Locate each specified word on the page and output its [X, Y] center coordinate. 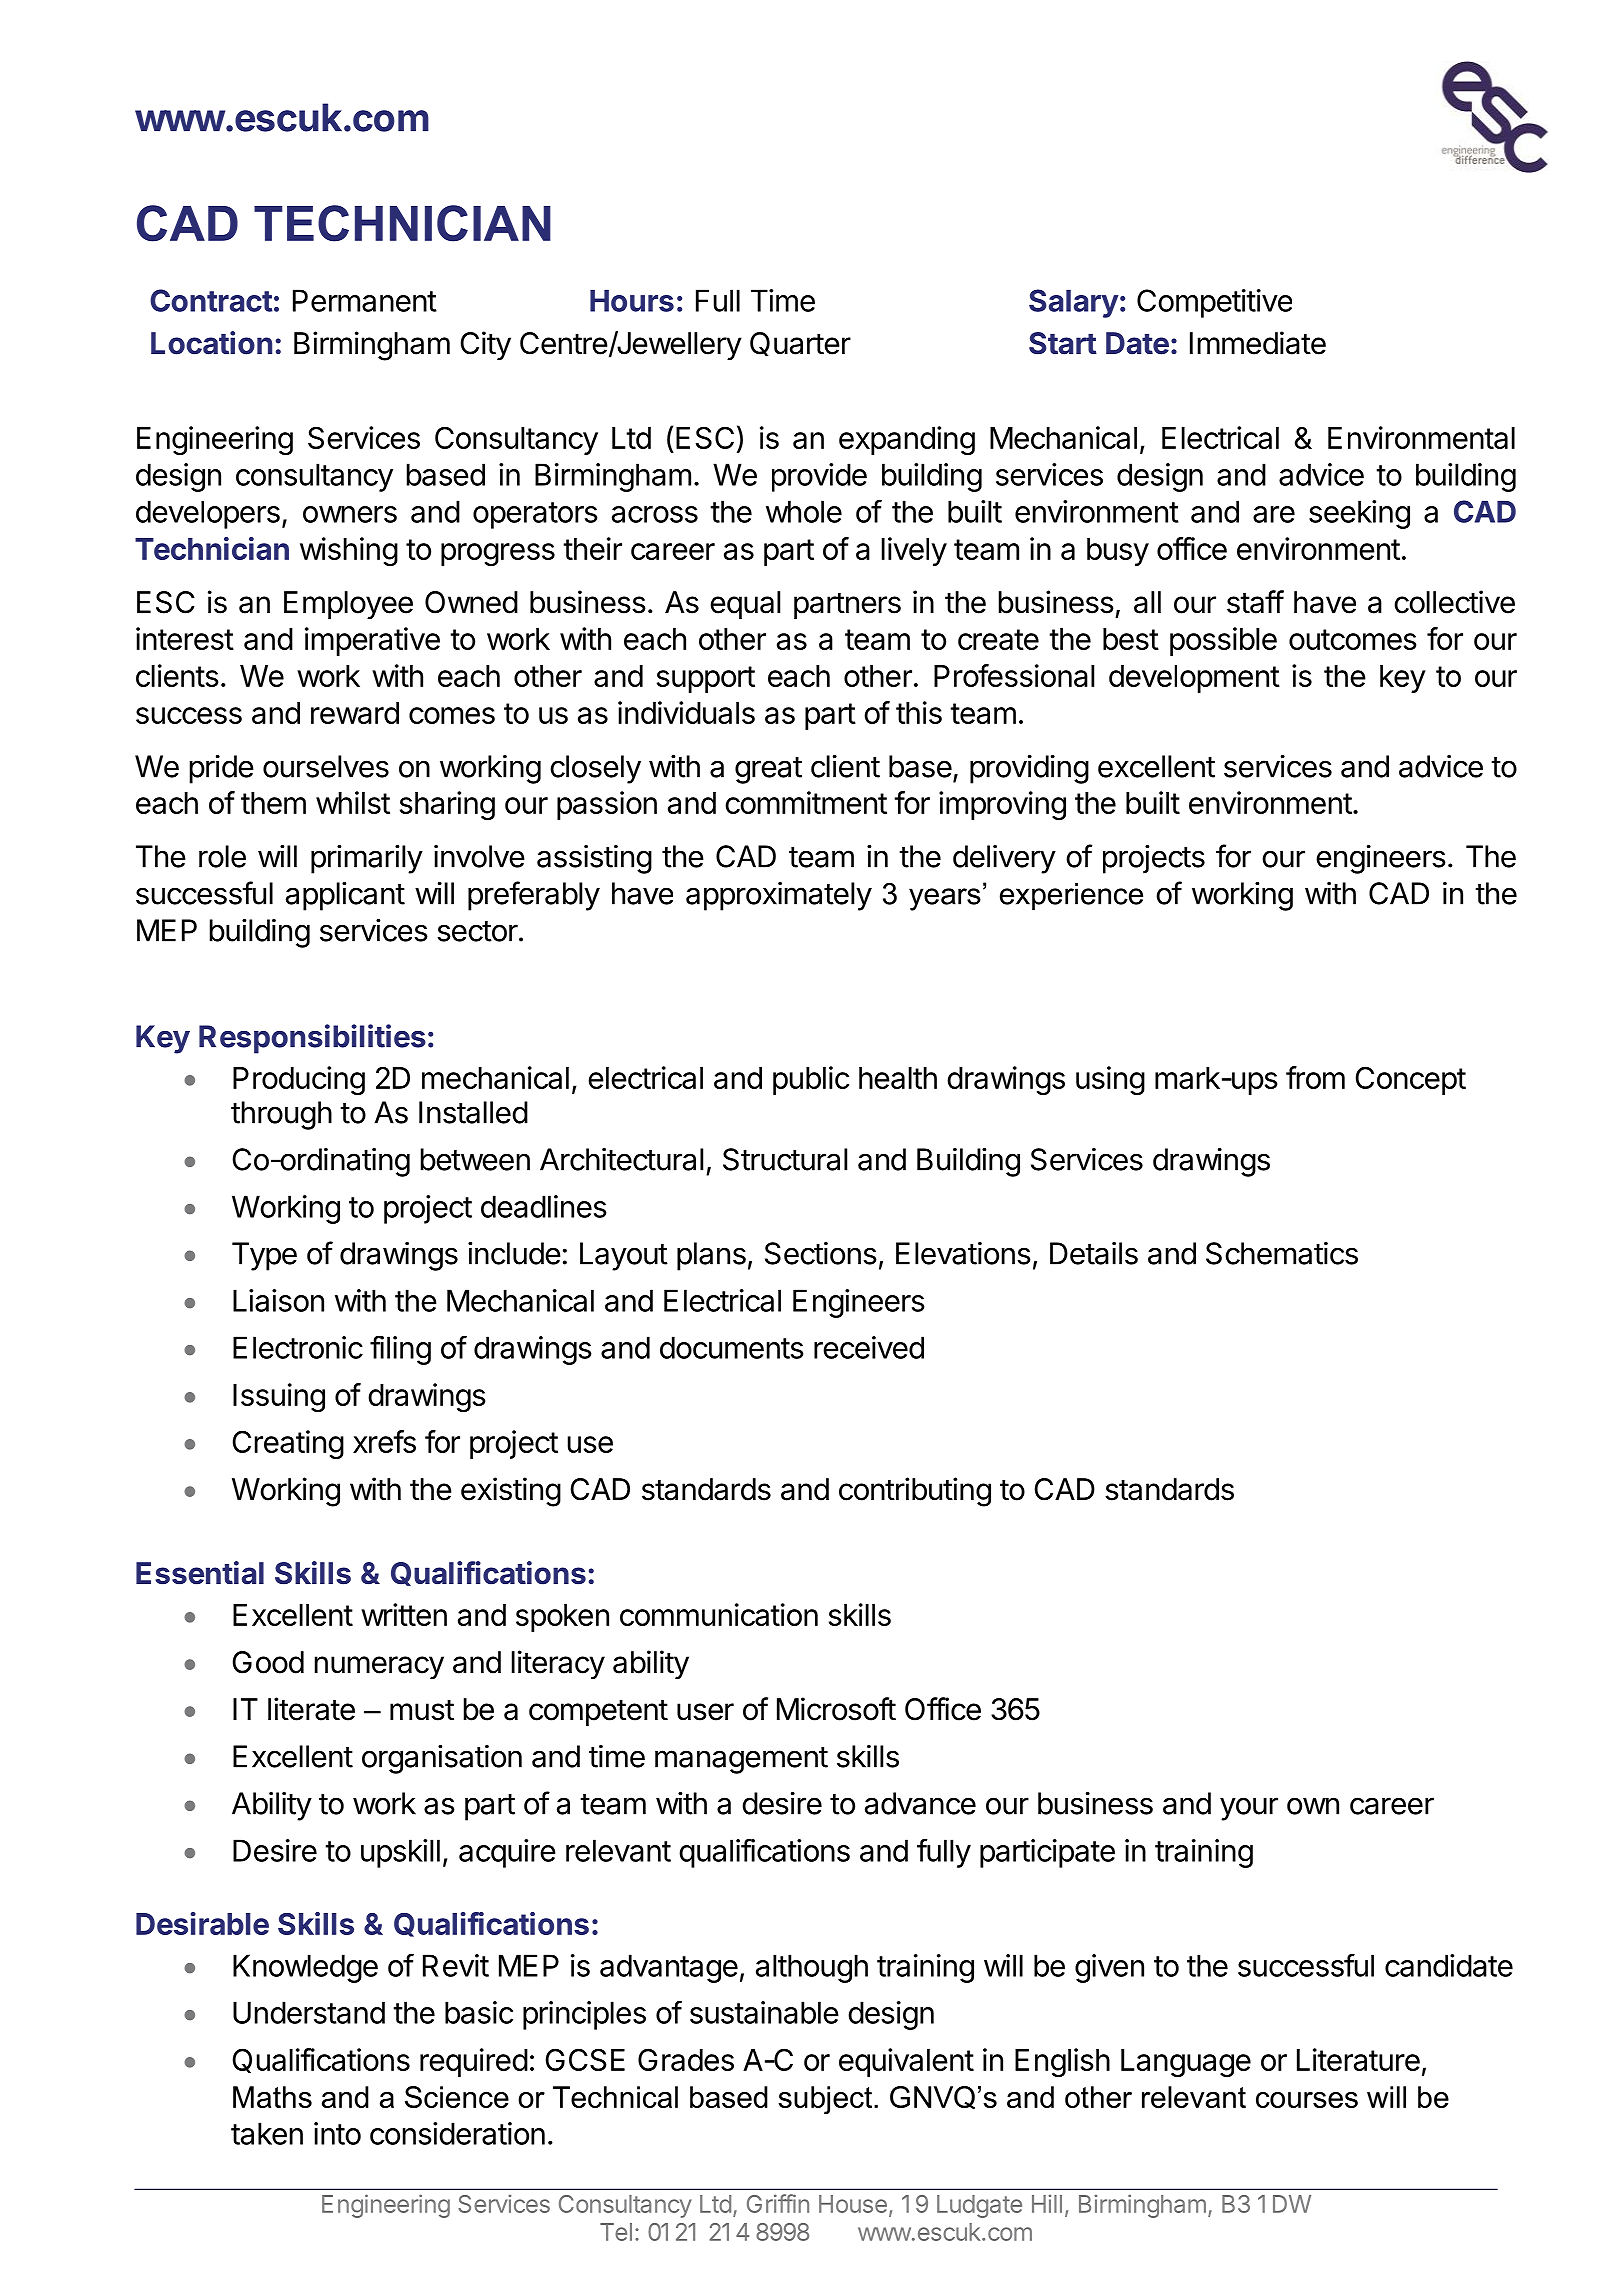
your [1249, 1809]
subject [826, 2100]
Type [264, 1256]
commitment [806, 802]
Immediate [1258, 343]
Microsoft [836, 1709]
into [337, 2133]
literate [311, 1709]
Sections [821, 1253]
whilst [353, 802]
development [1194, 679]
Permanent [365, 300]
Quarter [800, 344]
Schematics [1282, 1253]
